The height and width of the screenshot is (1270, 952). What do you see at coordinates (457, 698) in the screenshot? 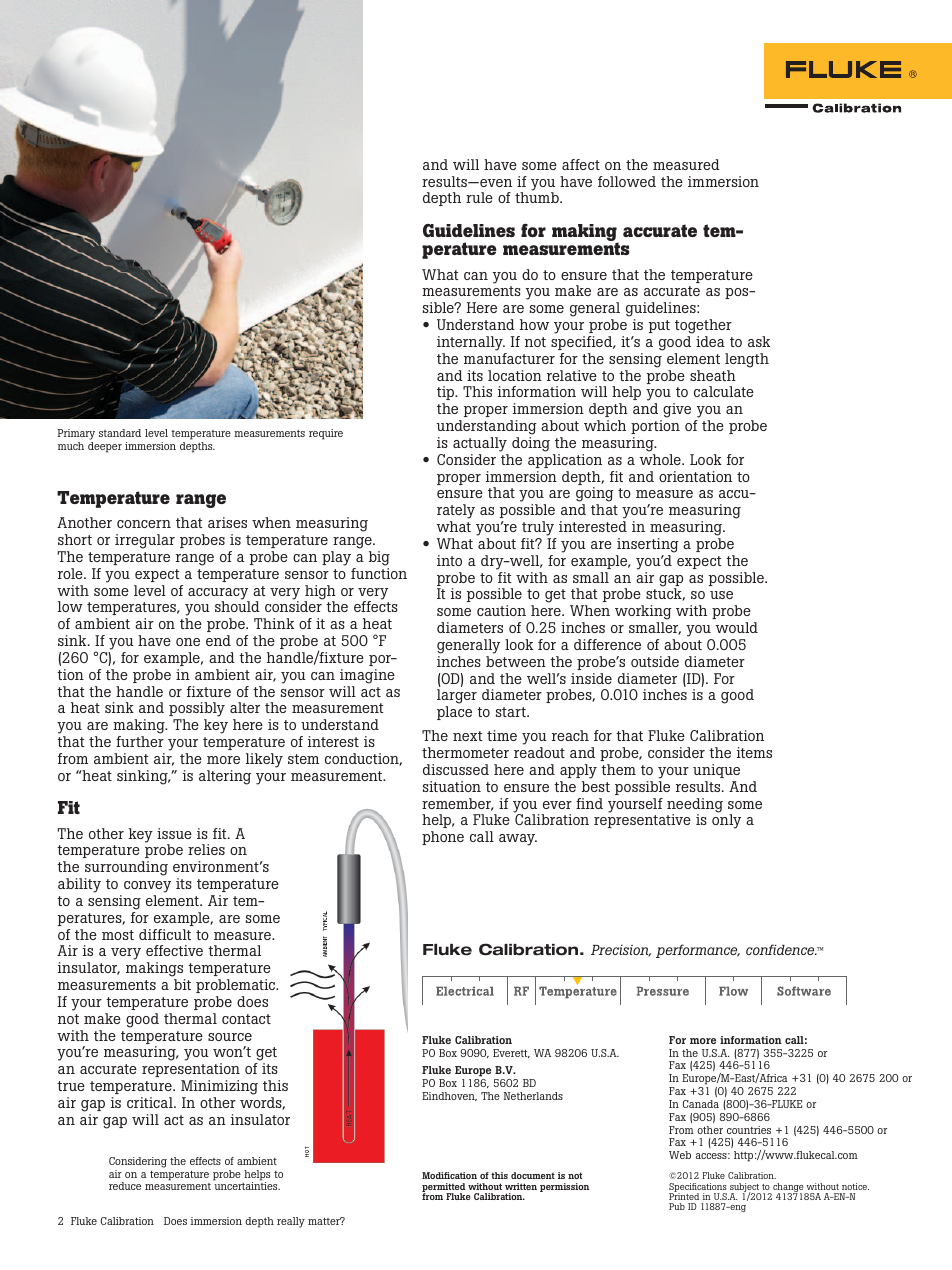
I see `larger` at bounding box center [457, 698].
